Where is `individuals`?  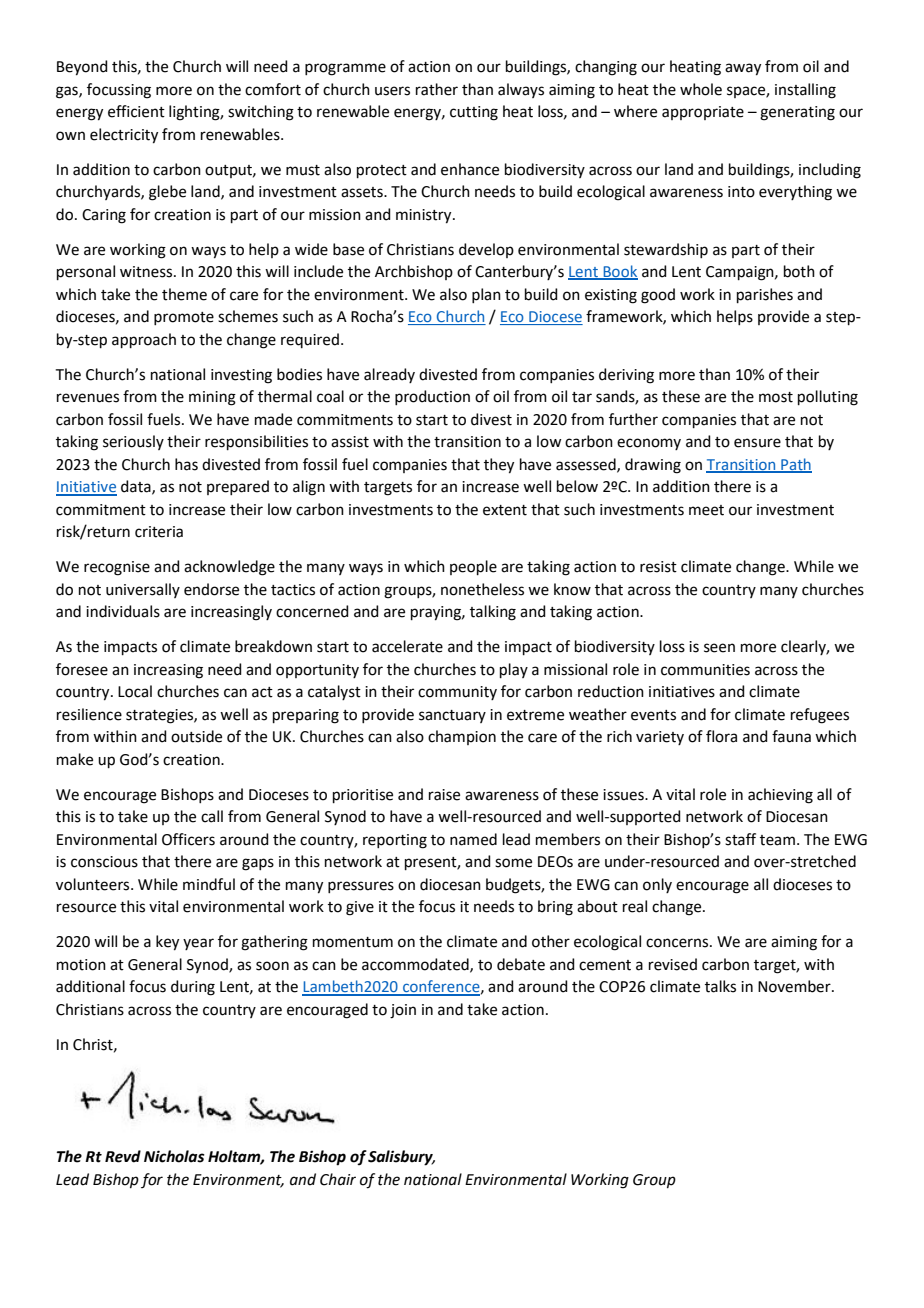 individuals is located at coordinates (123, 611).
